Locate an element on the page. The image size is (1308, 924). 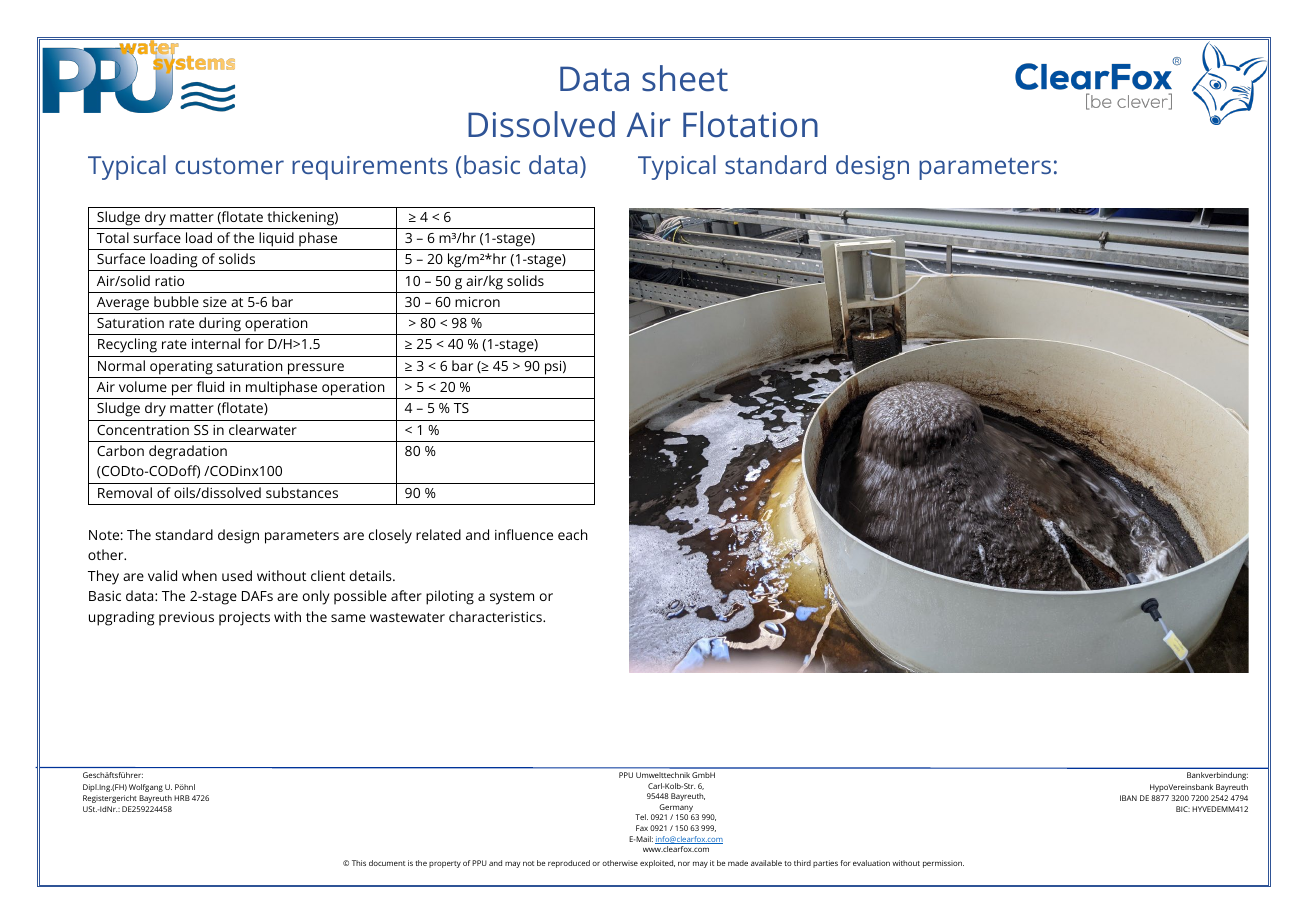
Fax is located at coordinates (642, 828).
